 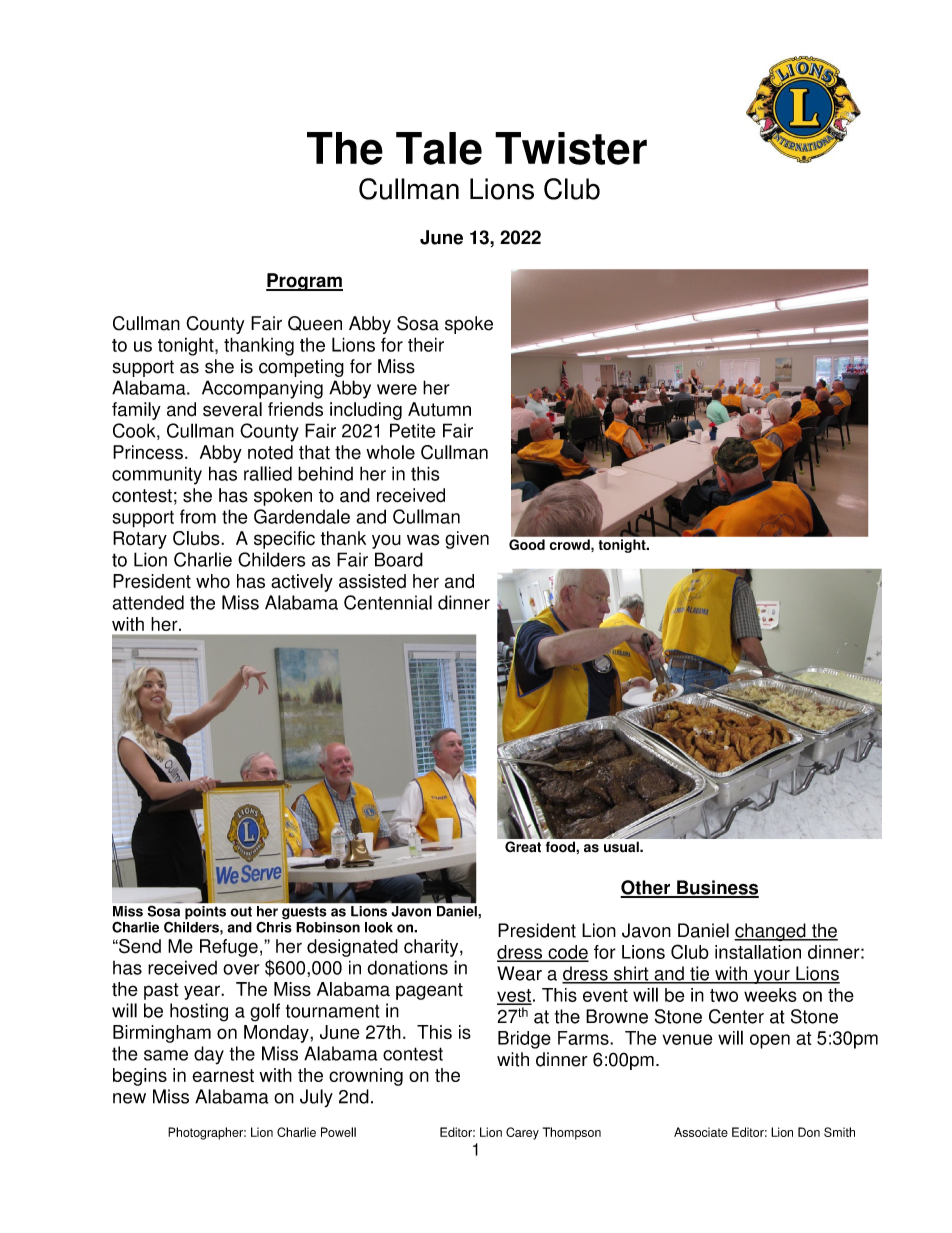 What do you see at coordinates (223, 1075) in the screenshot?
I see `earnest` at bounding box center [223, 1075].
